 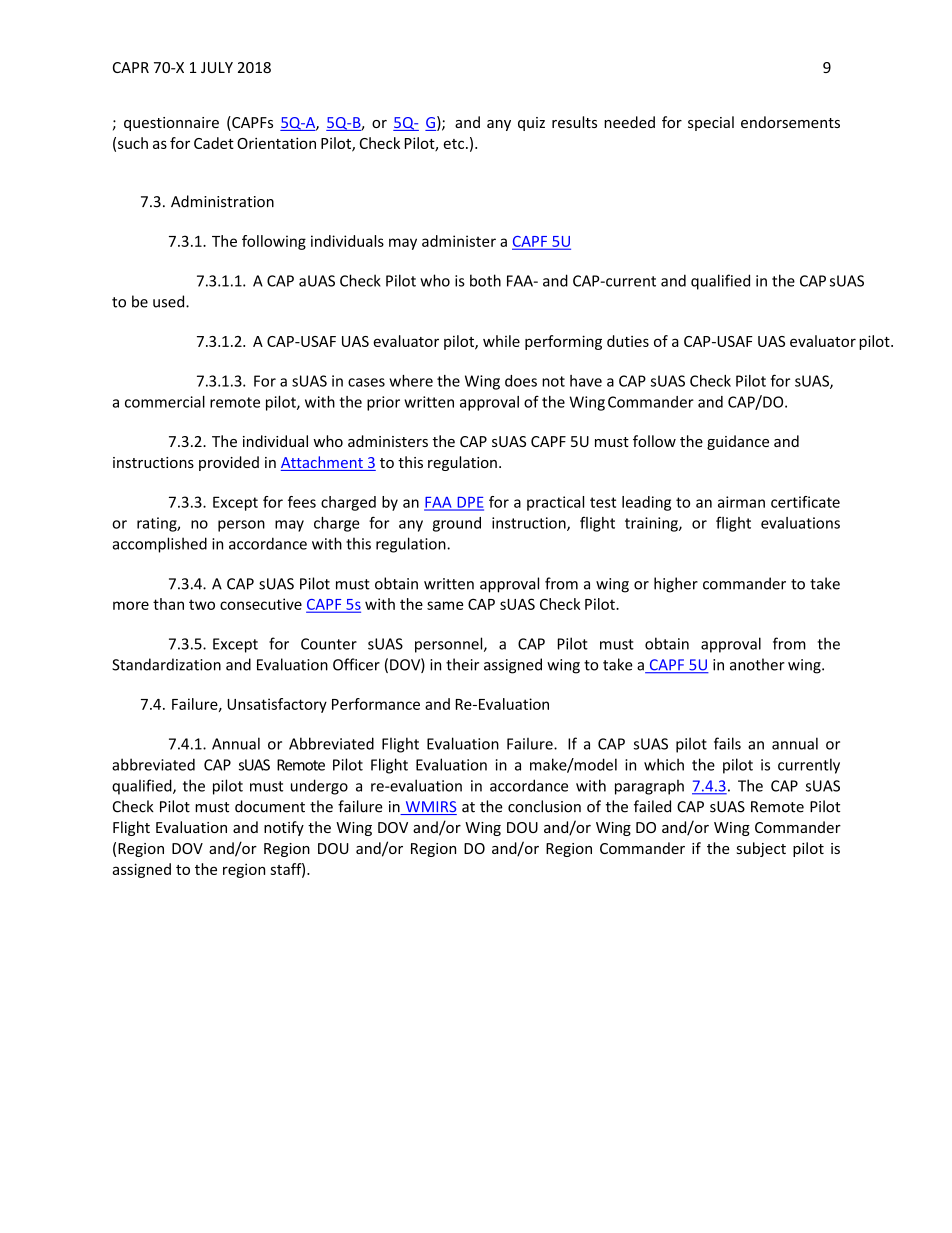 I want to click on duties, so click(x=628, y=341).
